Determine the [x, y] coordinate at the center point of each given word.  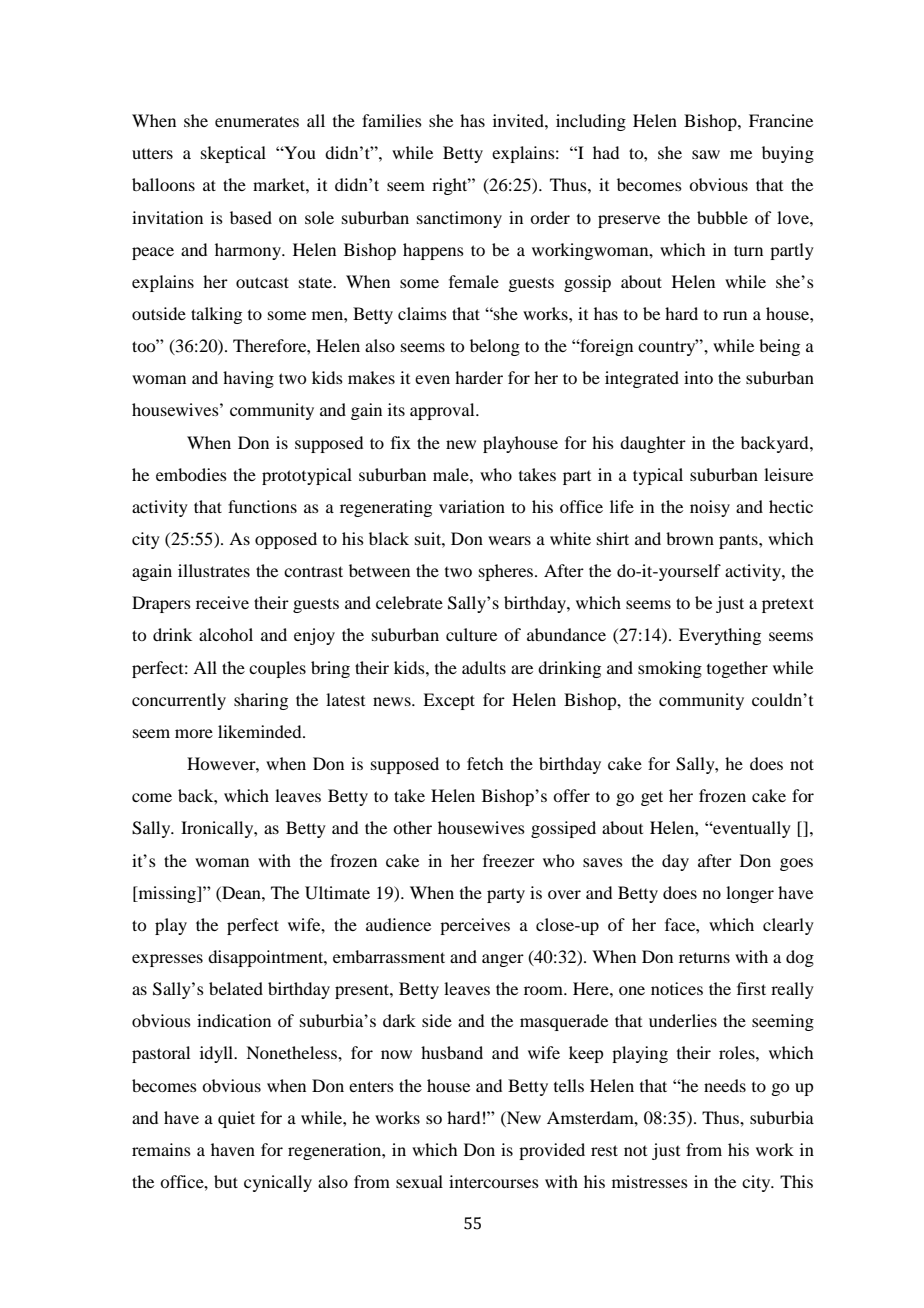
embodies [191, 474]
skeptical [233, 154]
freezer [509, 860]
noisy [710, 508]
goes [796, 864]
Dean [241, 892]
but [226, 1181]
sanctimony [459, 219]
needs [725, 1085]
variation [472, 506]
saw [706, 154]
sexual [419, 1181]
